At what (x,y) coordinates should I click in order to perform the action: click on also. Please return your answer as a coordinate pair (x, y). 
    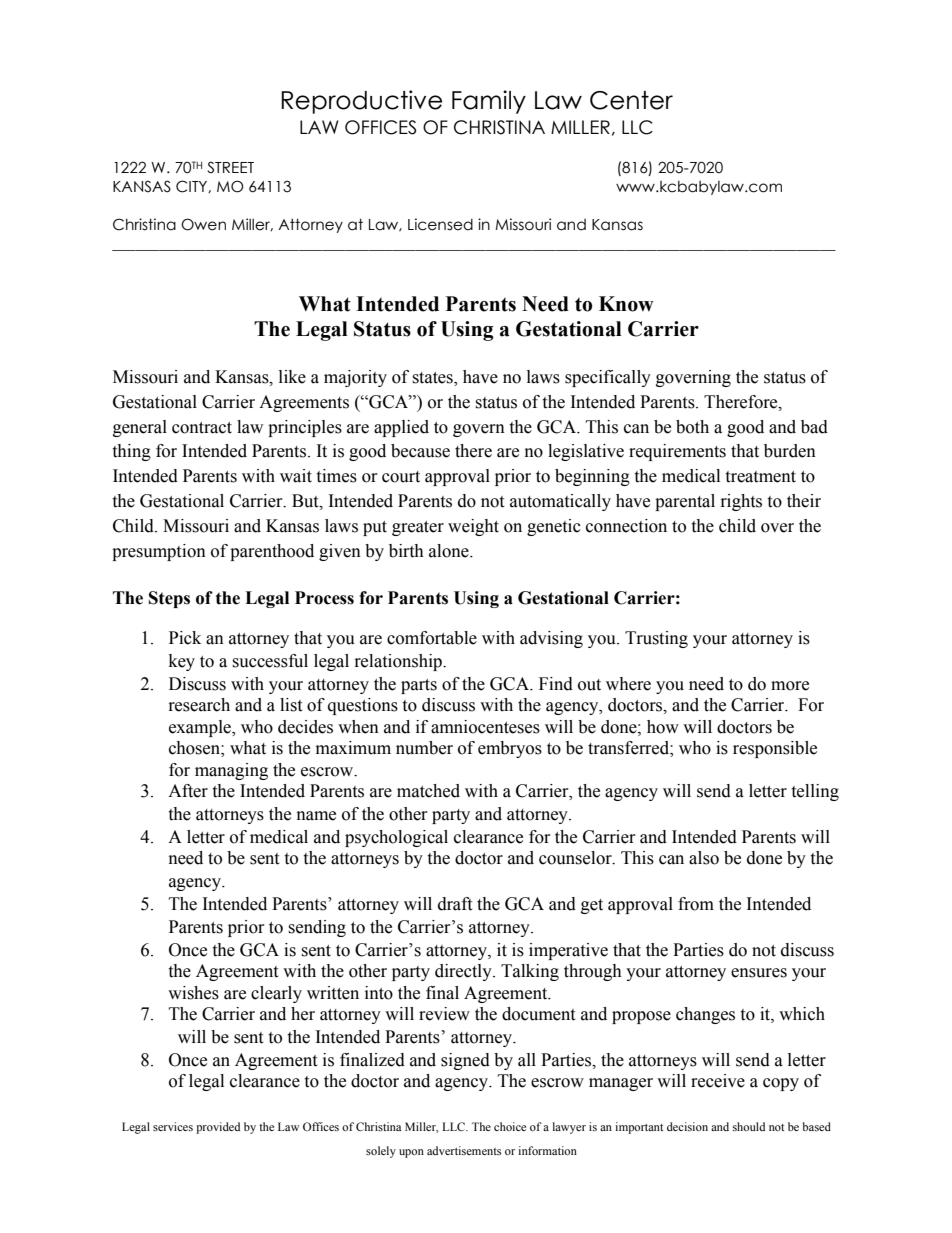
    Looking at the image, I should click on (704, 858).
